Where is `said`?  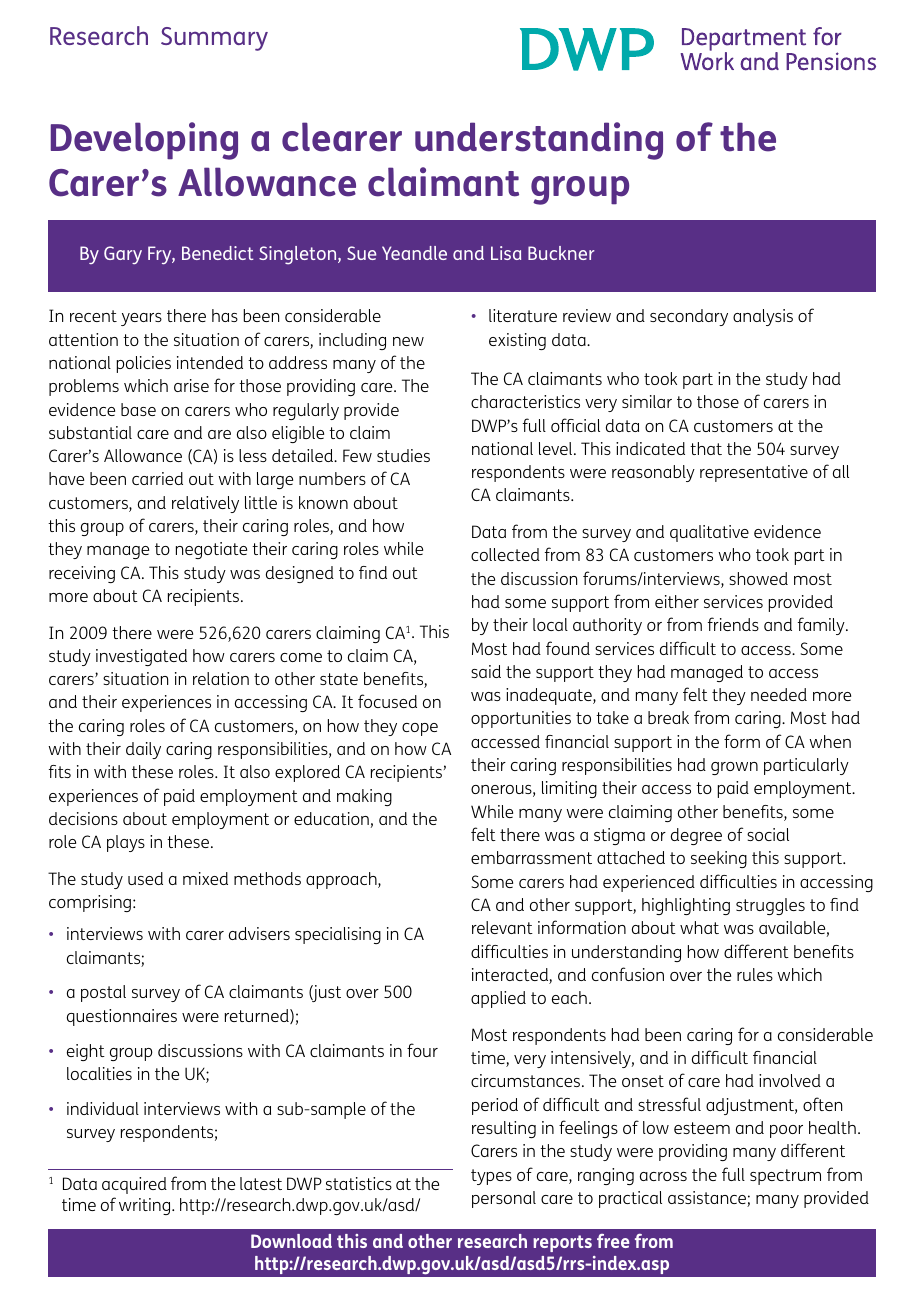
said is located at coordinates (486, 671).
